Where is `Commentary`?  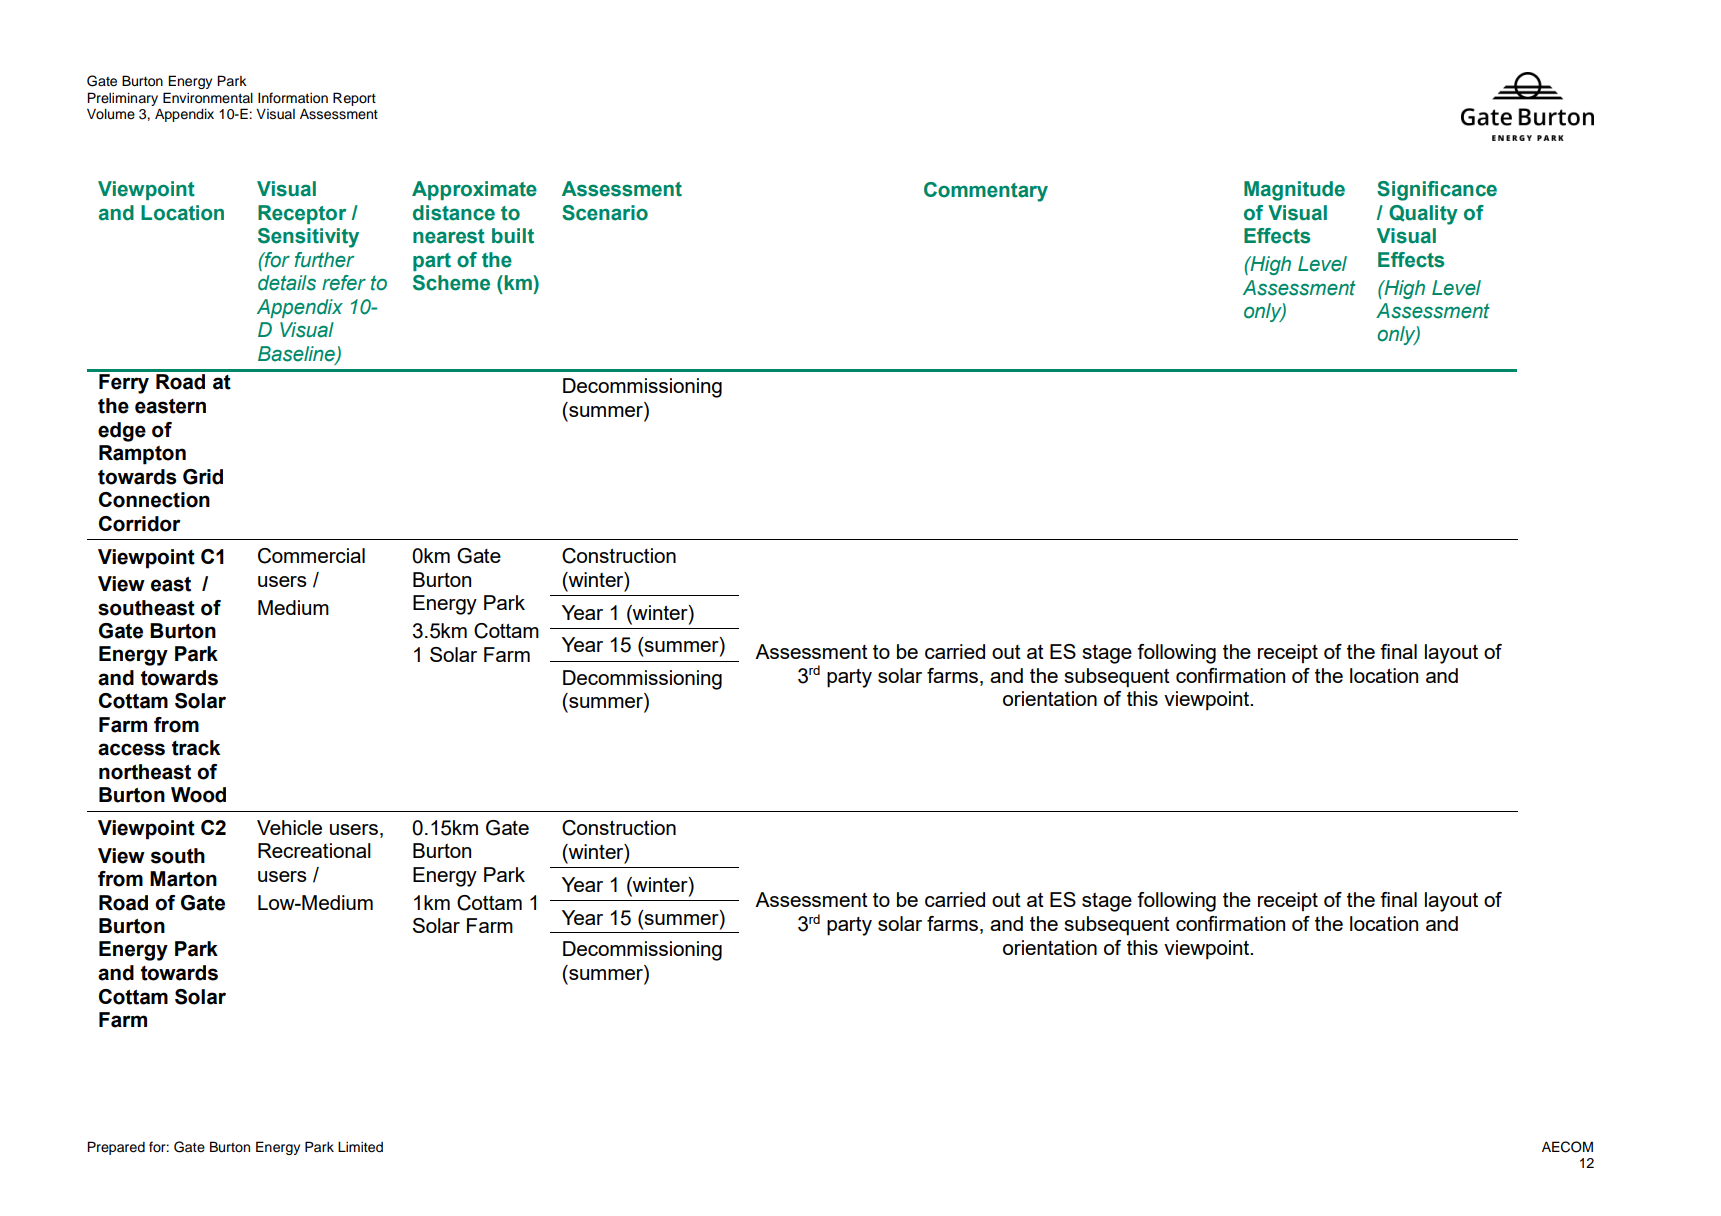 Commentary is located at coordinates (986, 192).
